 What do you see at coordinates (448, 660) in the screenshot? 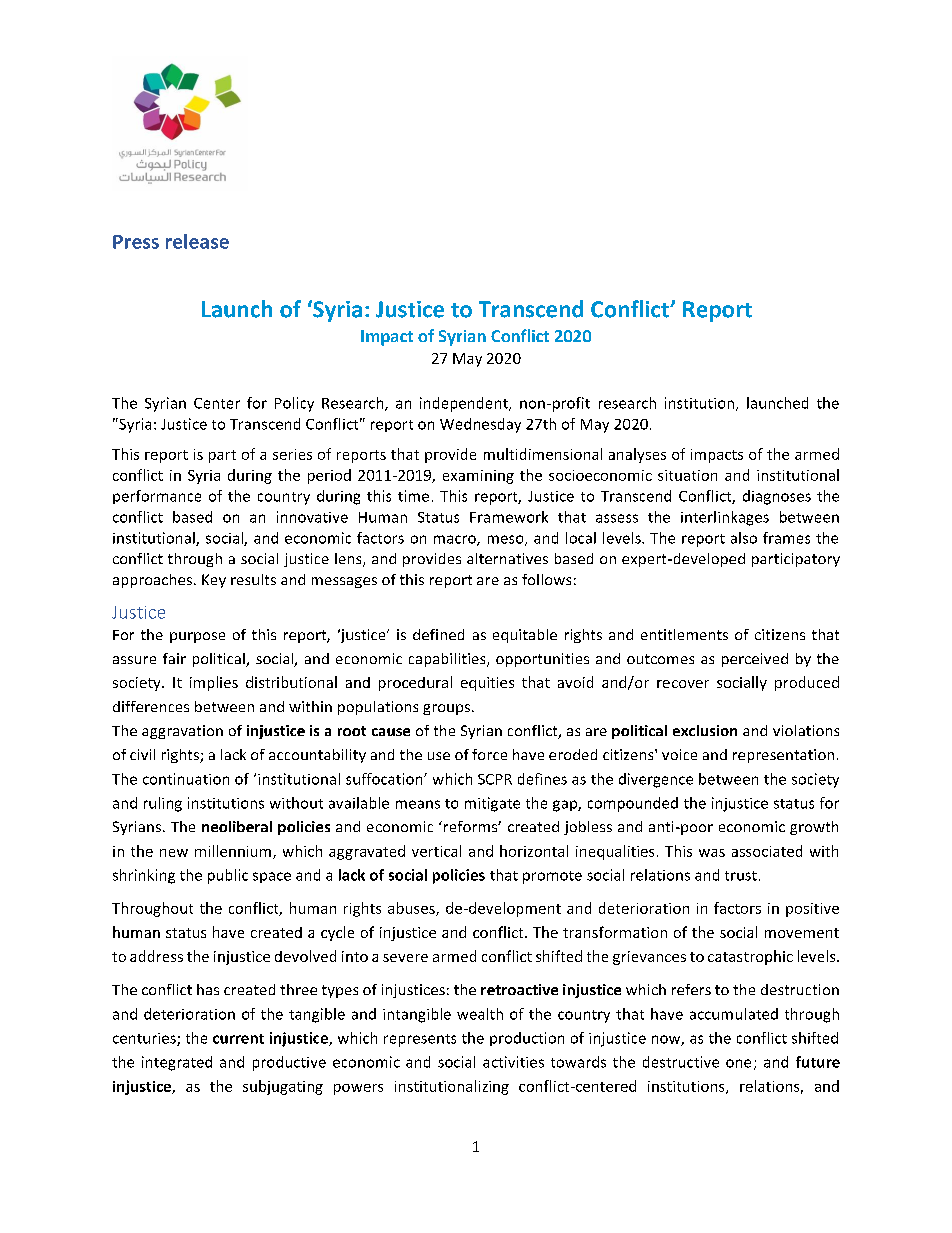
I see `capabilities` at bounding box center [448, 660].
